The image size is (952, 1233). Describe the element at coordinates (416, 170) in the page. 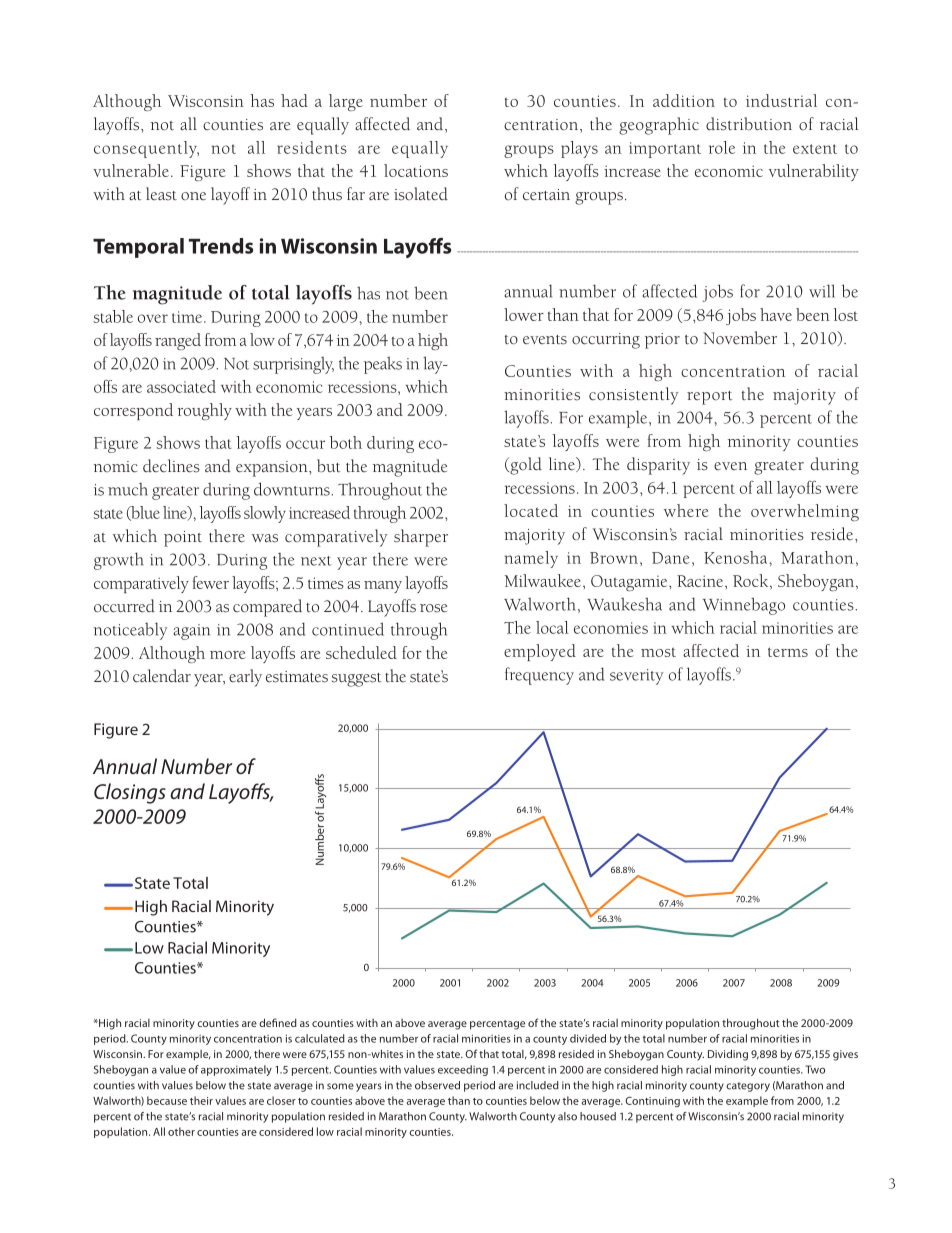

I see `locations` at that location.
